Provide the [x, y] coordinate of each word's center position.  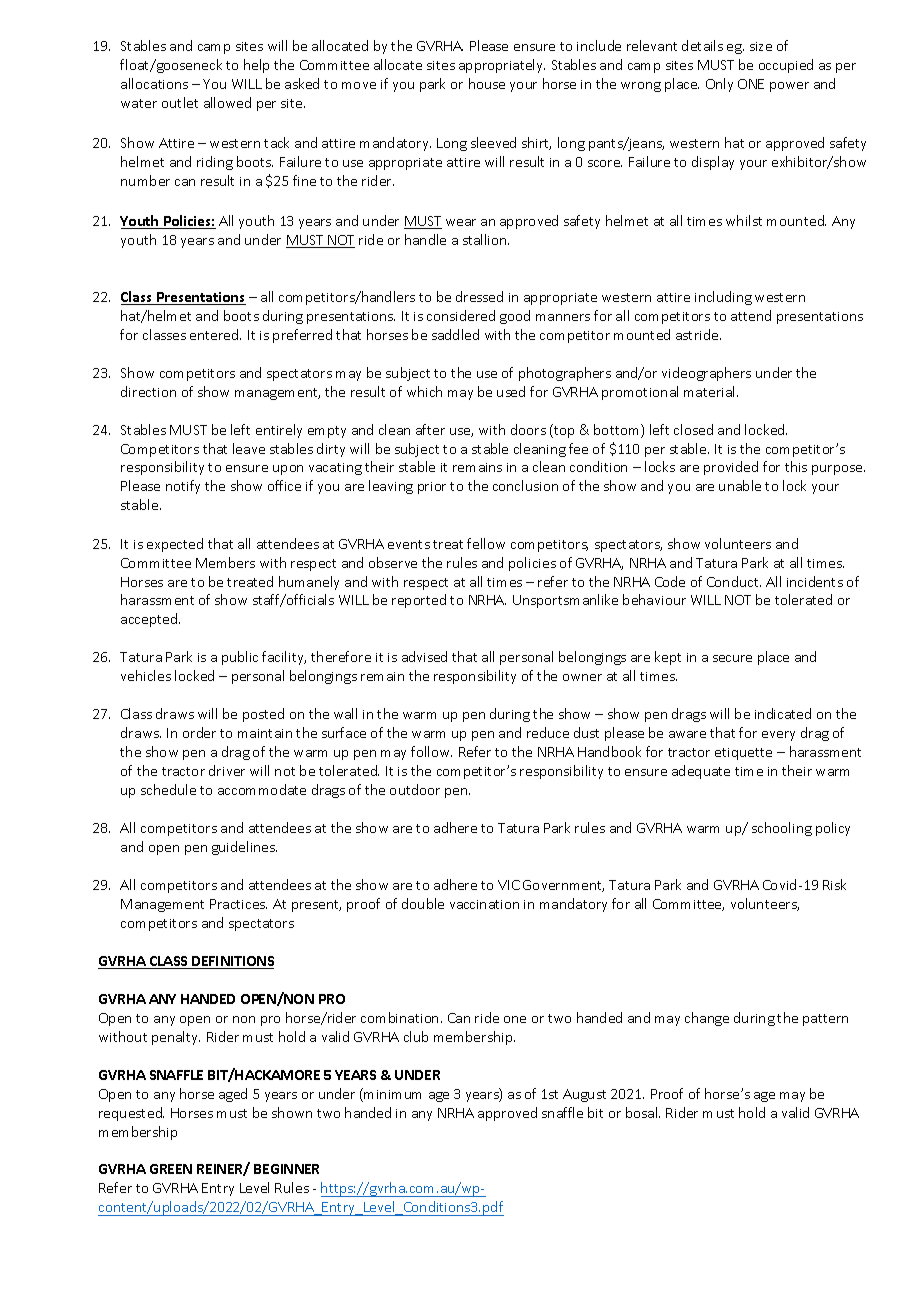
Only [719, 85]
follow [431, 751]
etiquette [743, 754]
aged [233, 1095]
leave [249, 448]
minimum [392, 1094]
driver [227, 770]
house [487, 83]
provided [731, 468]
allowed [227, 102]
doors [528, 429]
